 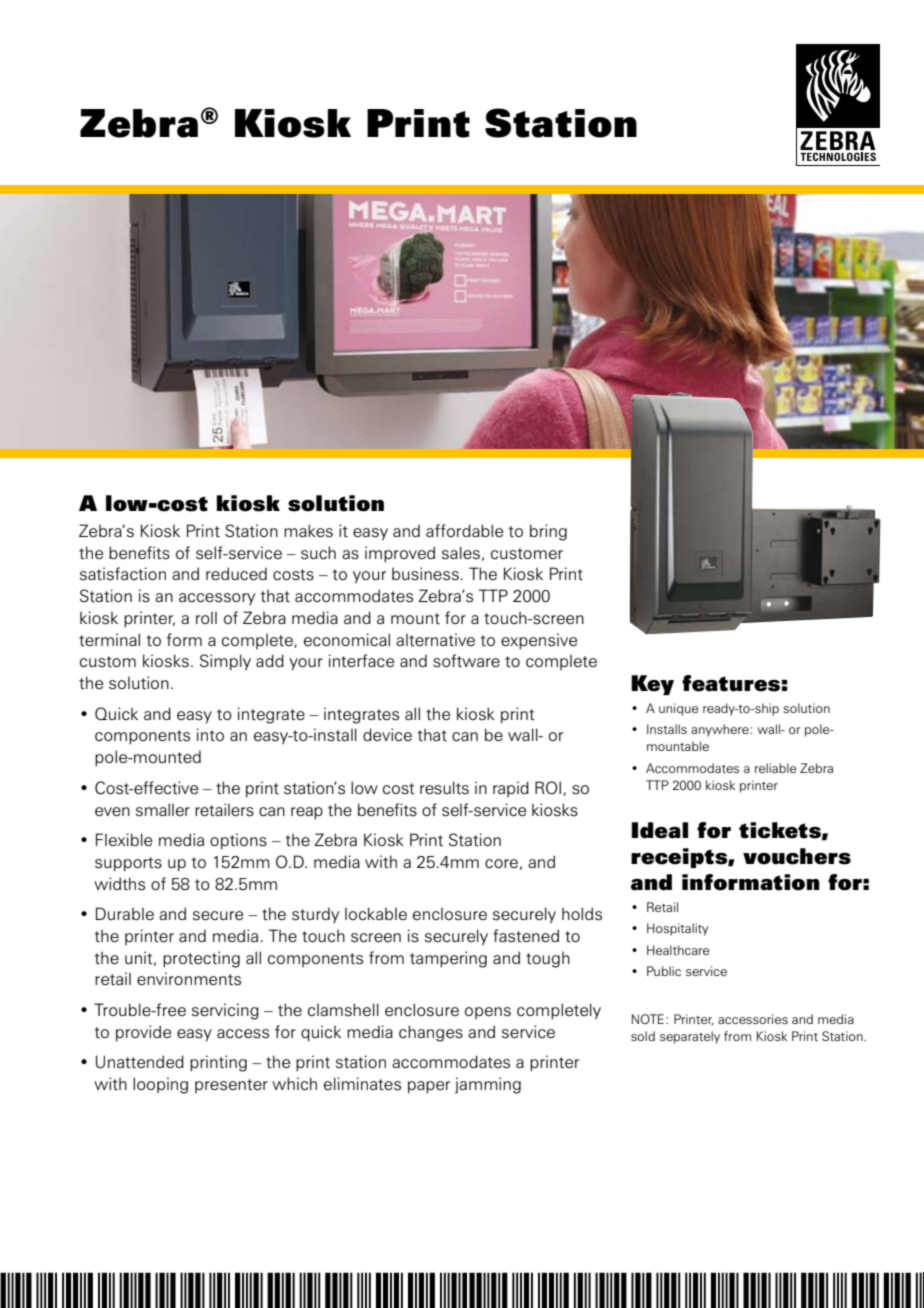 What do you see at coordinates (160, 1085) in the screenshot?
I see `looping` at bounding box center [160, 1085].
